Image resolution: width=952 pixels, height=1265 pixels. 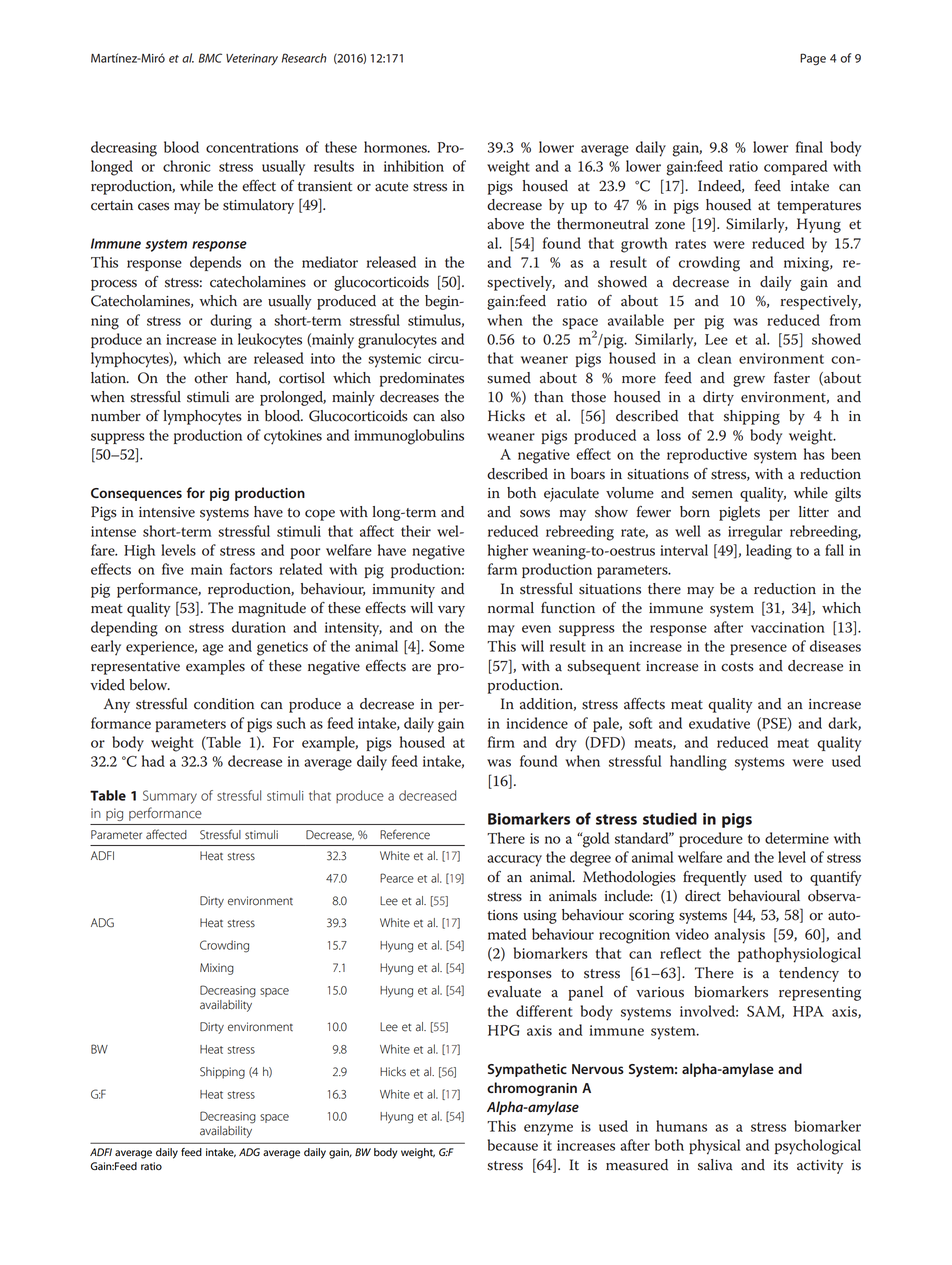 What do you see at coordinates (210, 58) in the document?
I see `BMC` at bounding box center [210, 58].
